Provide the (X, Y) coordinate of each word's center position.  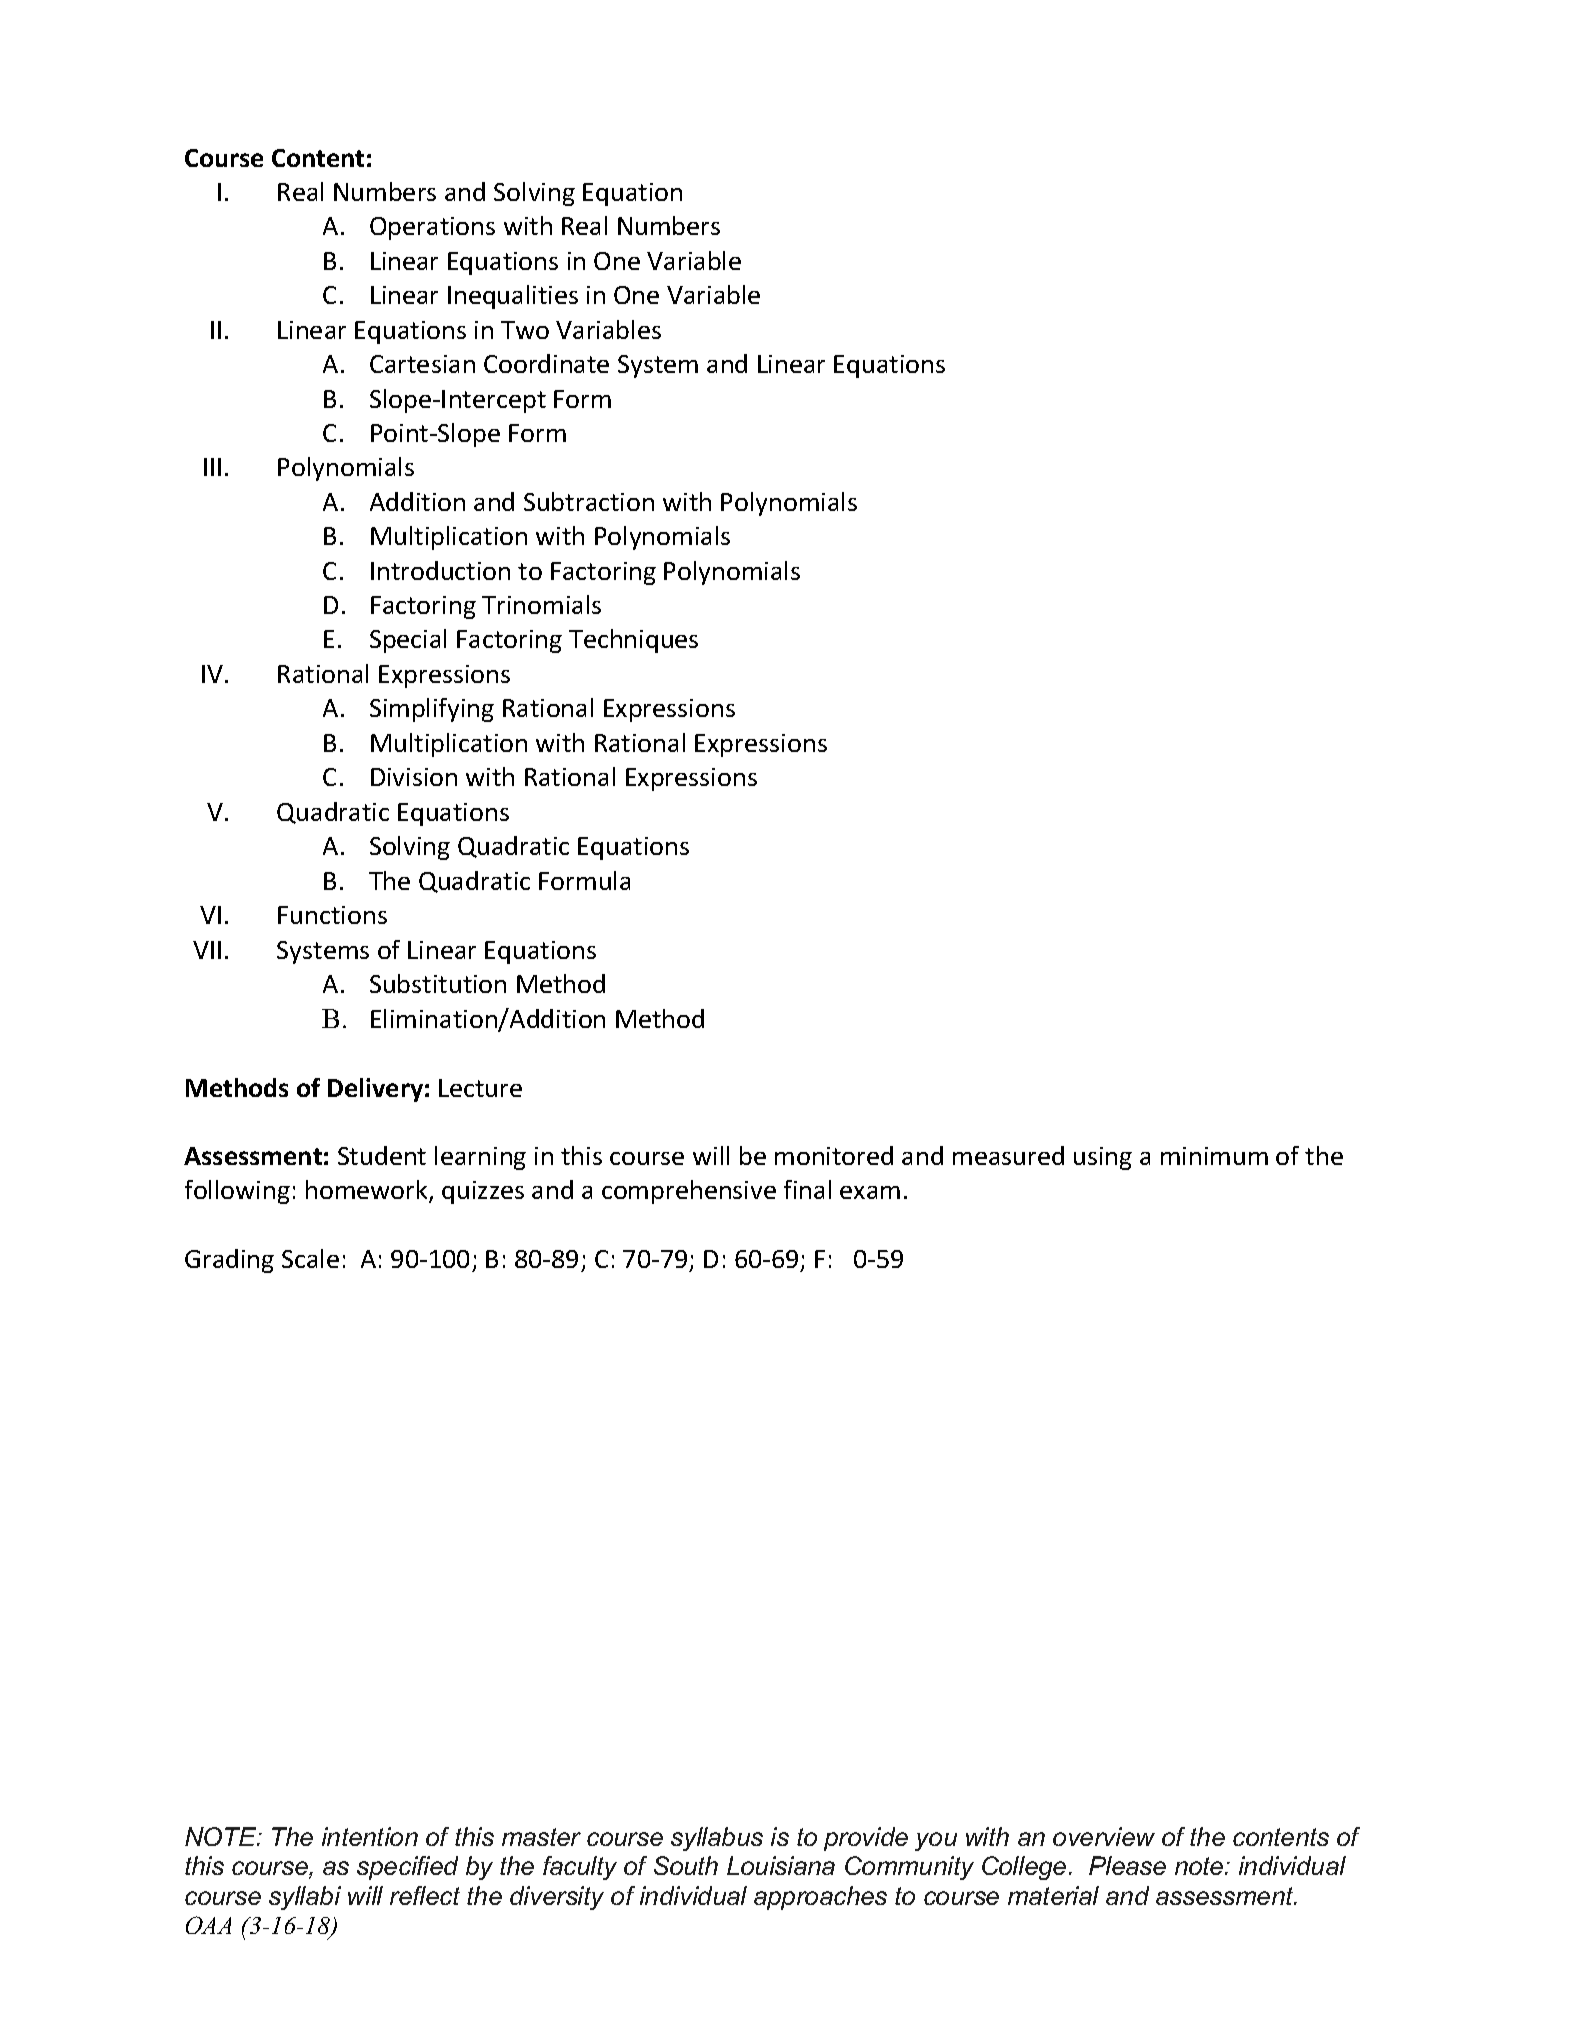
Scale (310, 1258)
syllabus (717, 1839)
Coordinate (546, 363)
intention (370, 1836)
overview (1104, 1836)
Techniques (633, 641)
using (1103, 1158)
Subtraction (589, 501)
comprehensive (689, 1192)
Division (414, 777)
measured (1008, 1155)
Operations (432, 228)
